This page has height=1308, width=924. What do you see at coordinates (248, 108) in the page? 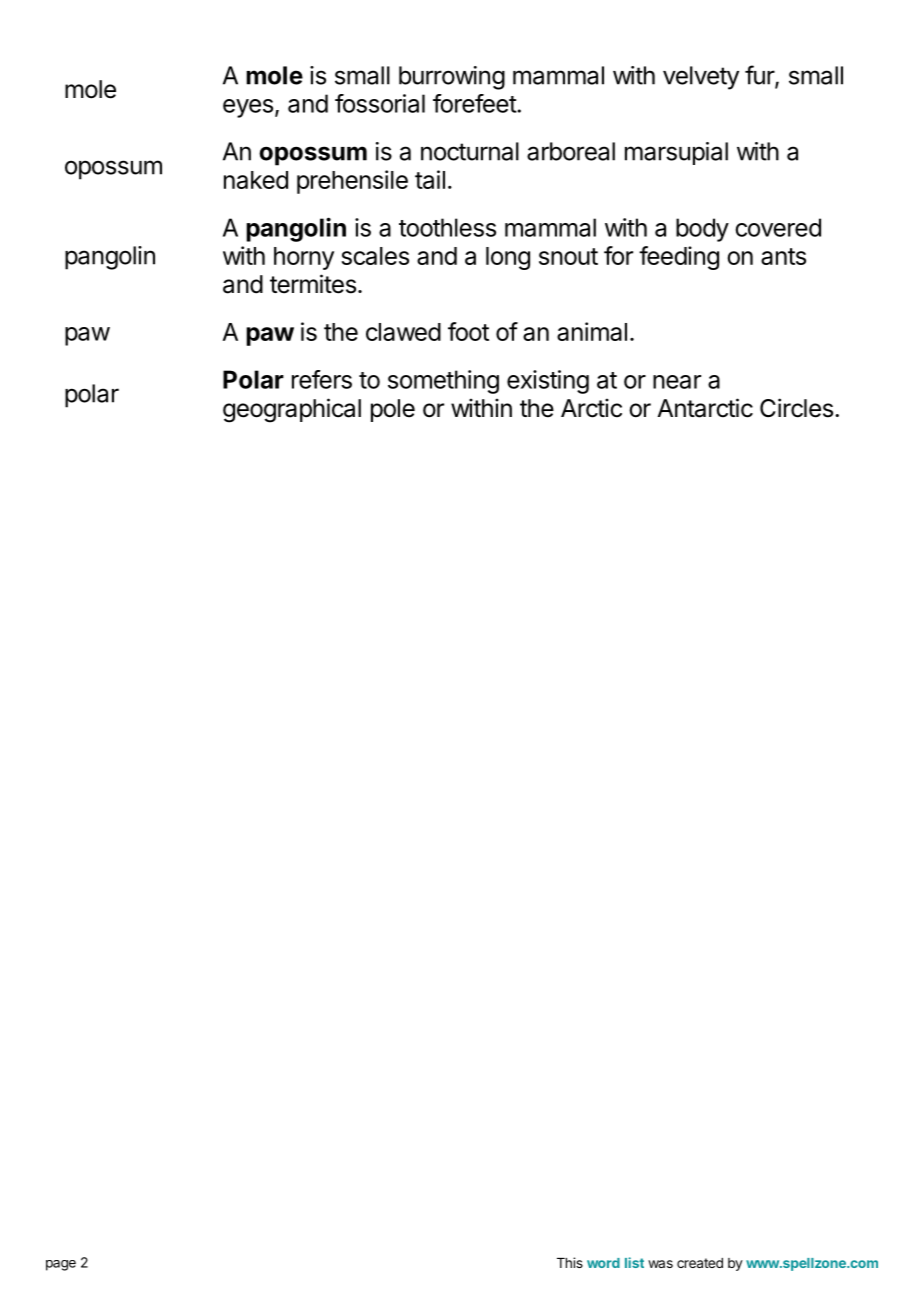
I see `eyes` at bounding box center [248, 108].
